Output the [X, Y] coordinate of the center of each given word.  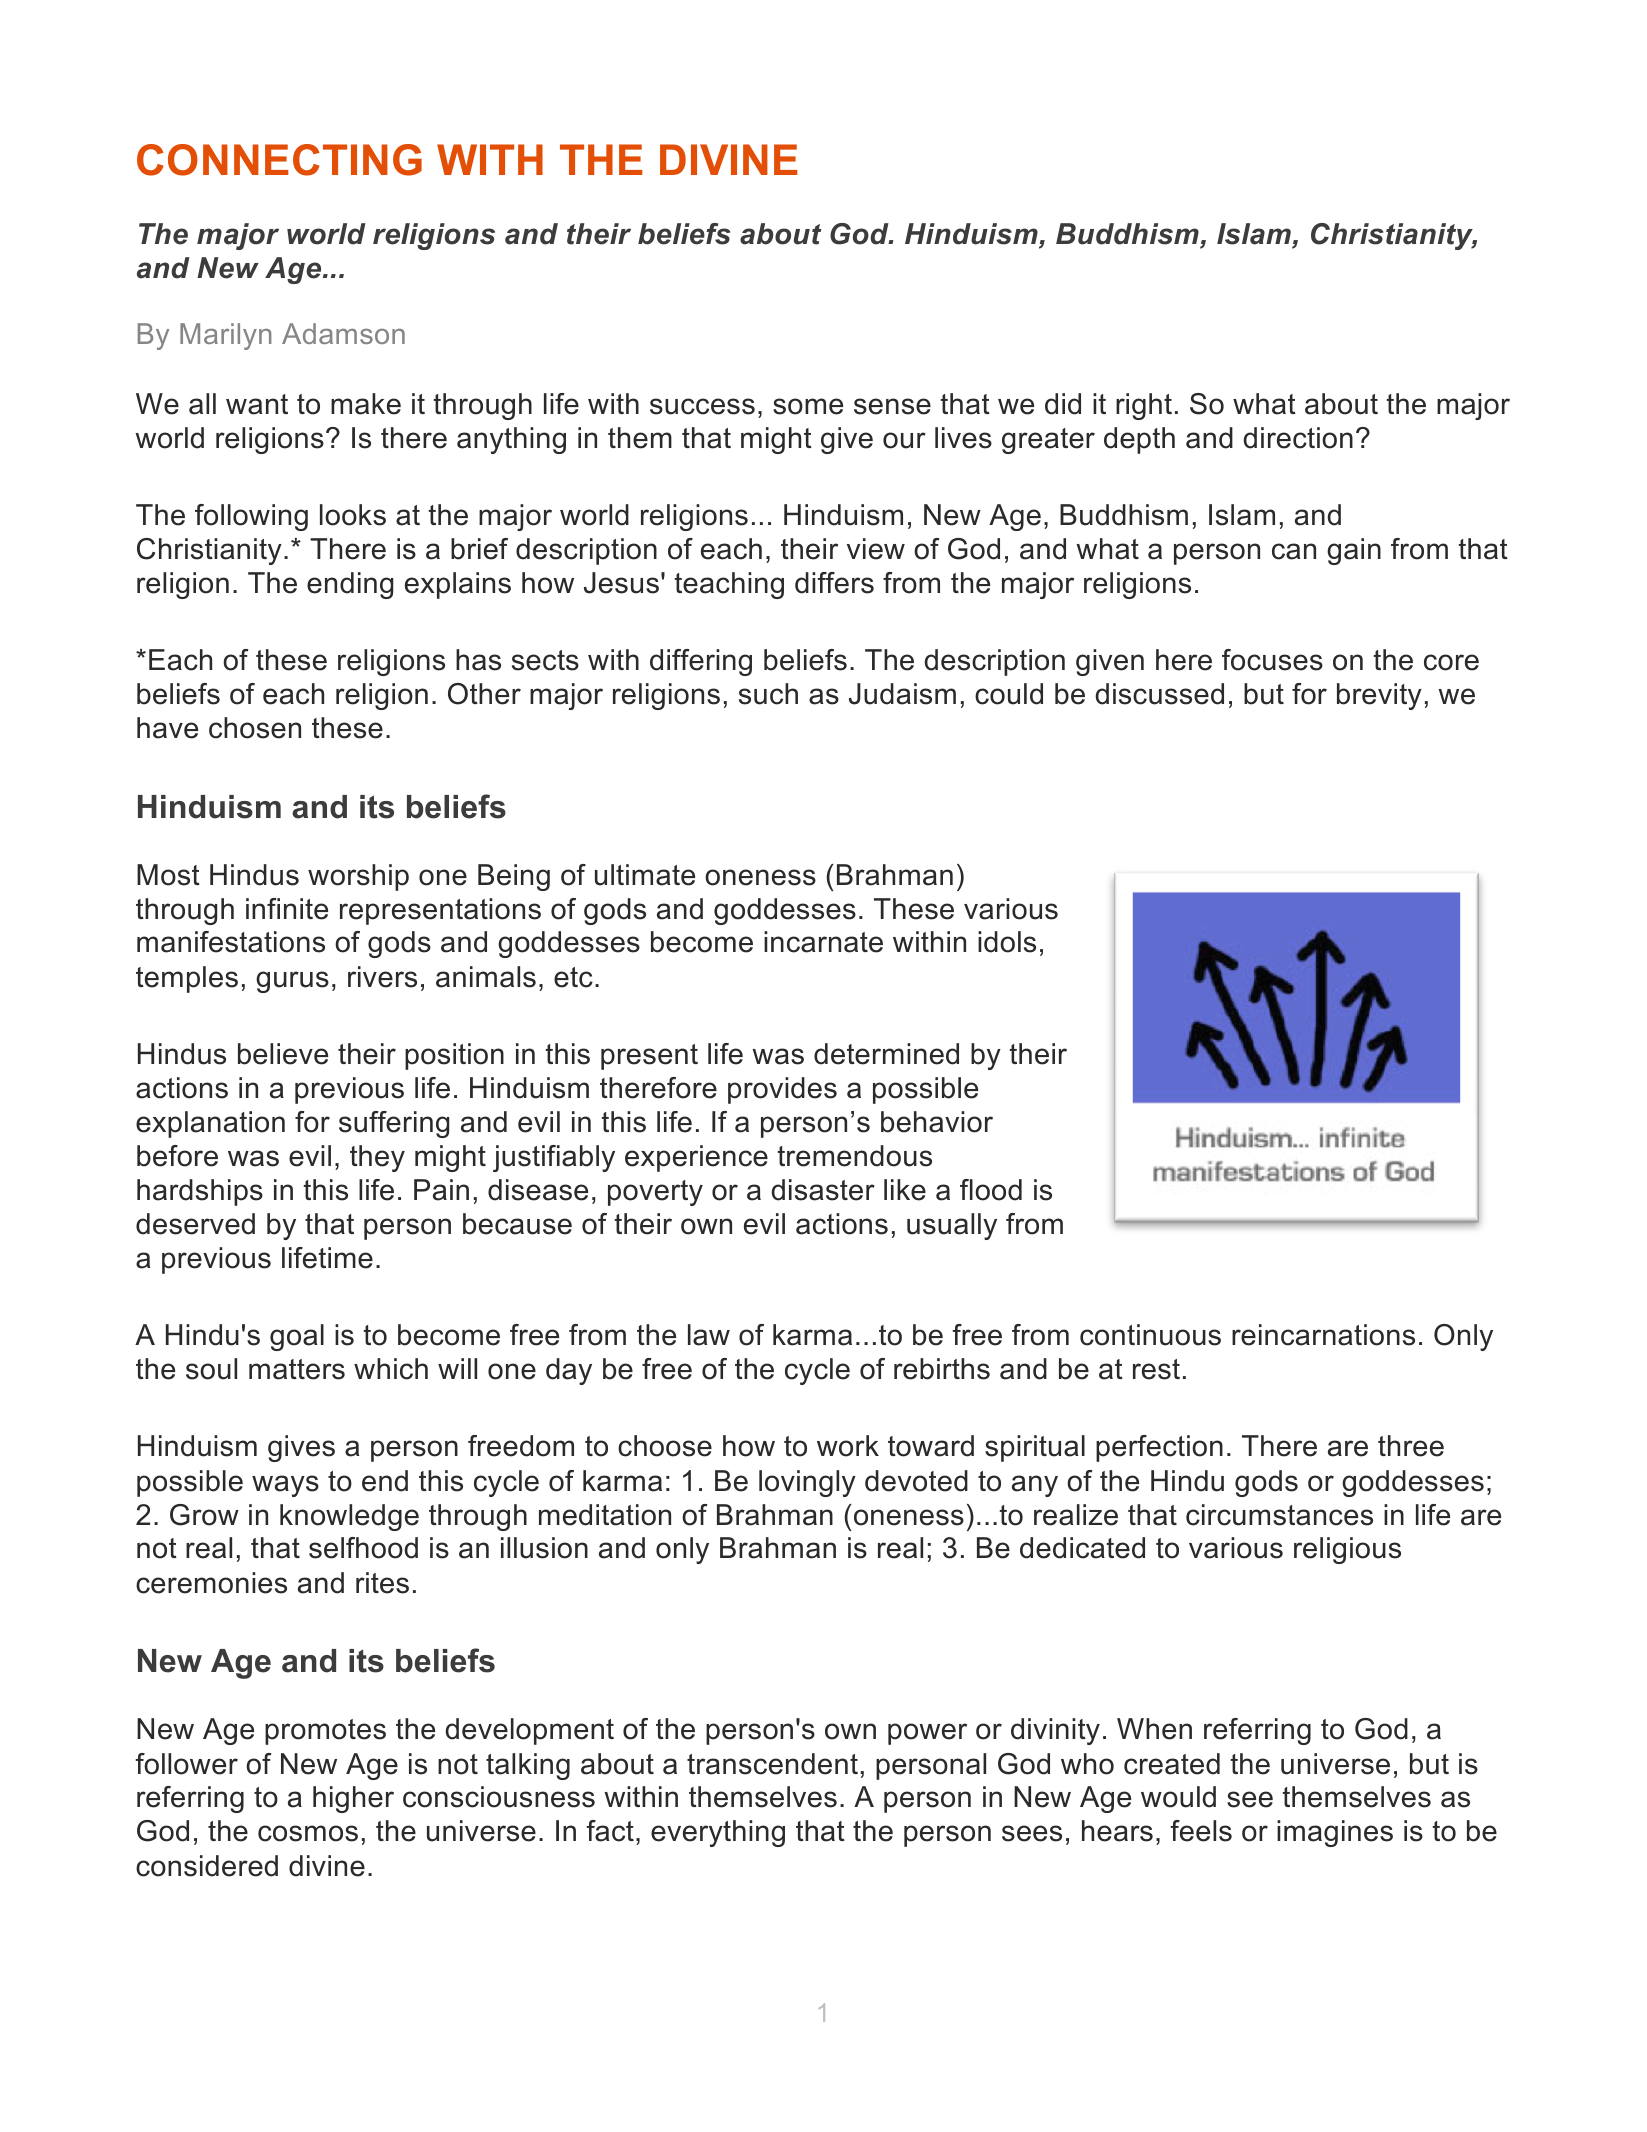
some [808, 406]
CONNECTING [279, 160]
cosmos [308, 1833]
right [1144, 406]
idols [1007, 942]
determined [886, 1054]
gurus [292, 982]
